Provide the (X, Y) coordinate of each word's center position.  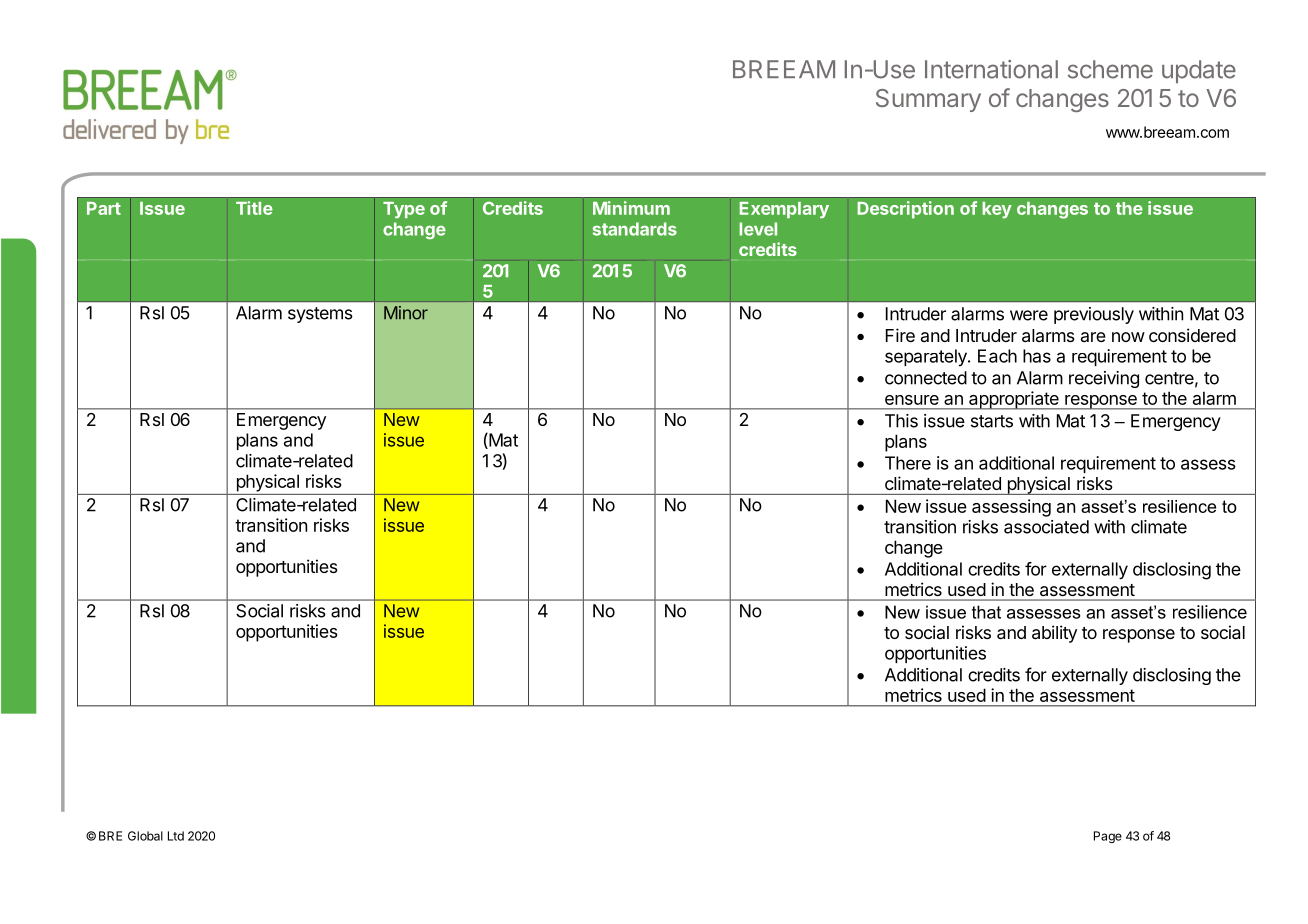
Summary (928, 100)
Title (254, 208)
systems (320, 315)
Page (1108, 837)
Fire (900, 335)
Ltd (176, 836)
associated (1046, 527)
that (986, 612)
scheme (1110, 69)
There (908, 463)
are (1093, 337)
